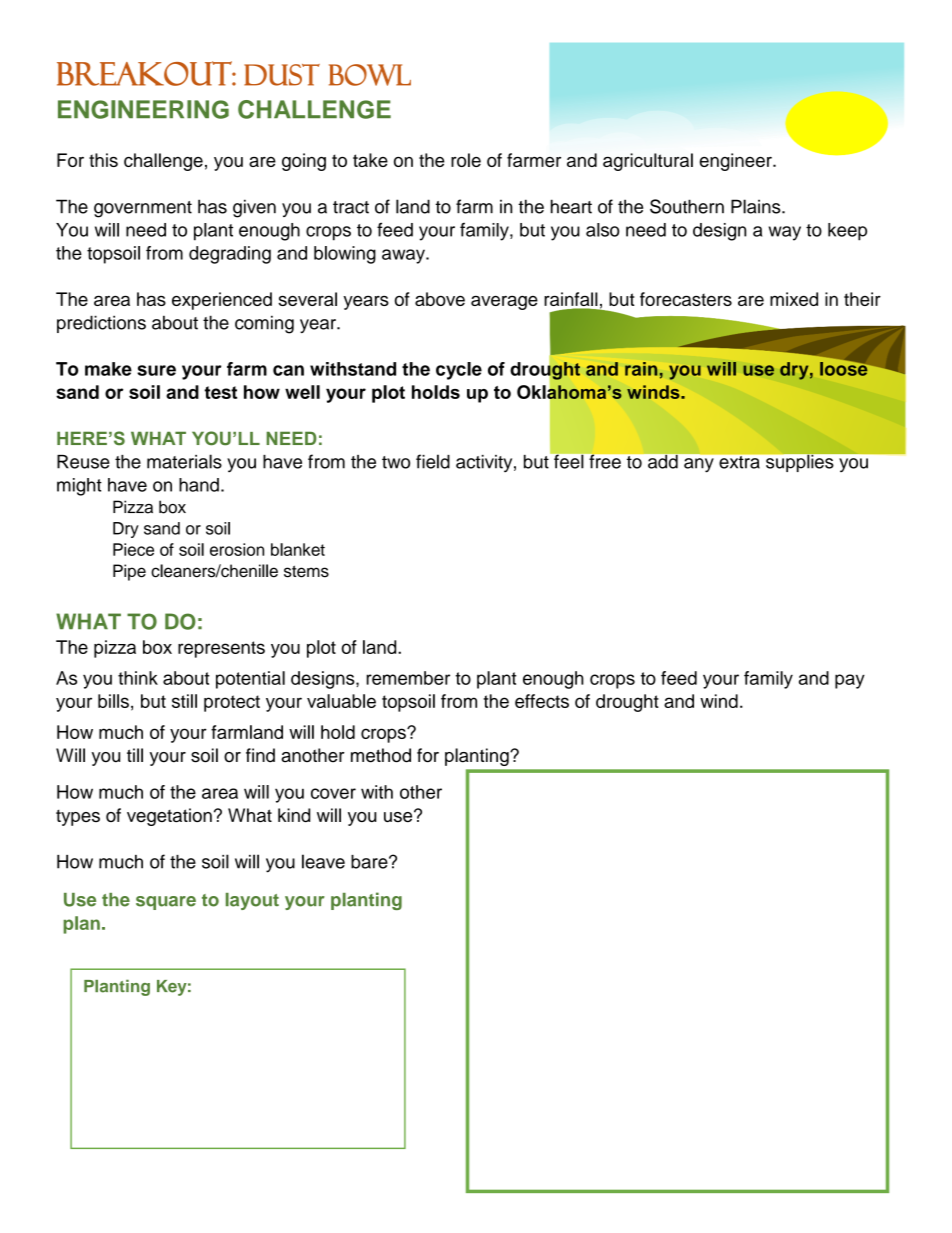 The height and width of the screenshot is (1233, 952). Describe the element at coordinates (282, 75) in the screenshot. I see `DUST` at that location.
